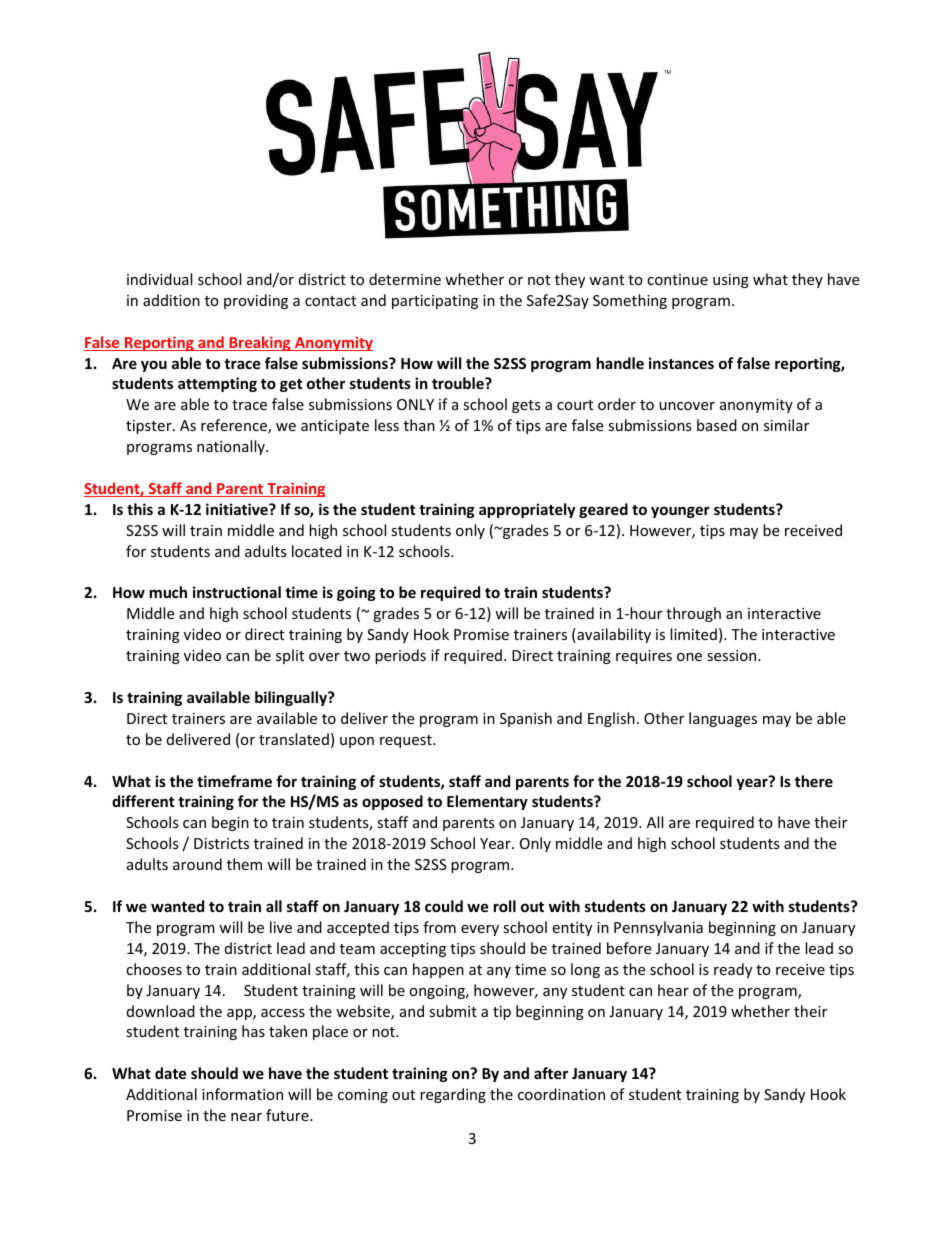 This page has width=952, height=1233. Describe the element at coordinates (561, 1094) in the page. I see `coordination` at that location.
